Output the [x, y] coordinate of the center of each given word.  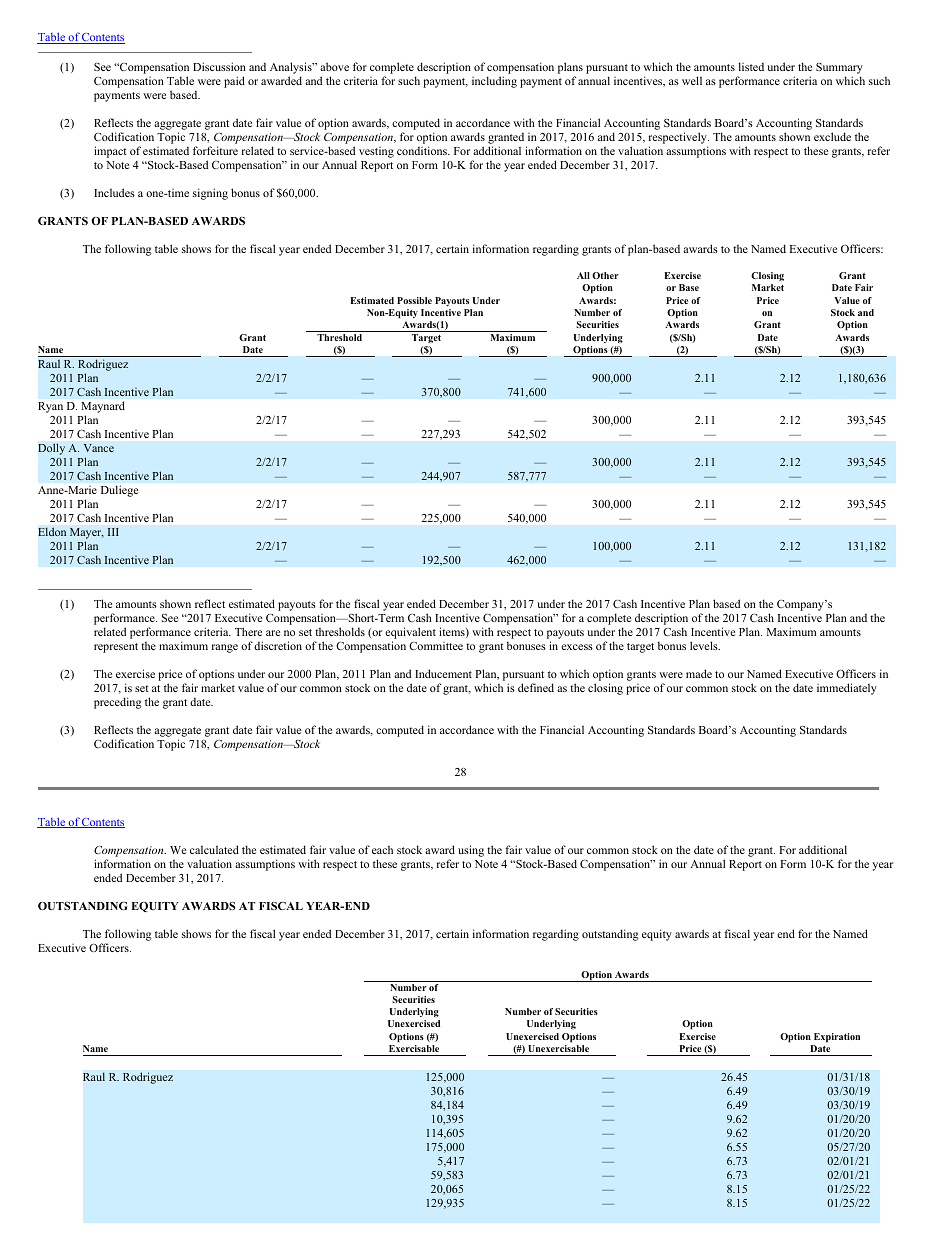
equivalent [410, 634]
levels [705, 645]
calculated [214, 849]
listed [751, 66]
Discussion [219, 66]
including [494, 82]
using [471, 851]
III [113, 532]
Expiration [837, 1038]
